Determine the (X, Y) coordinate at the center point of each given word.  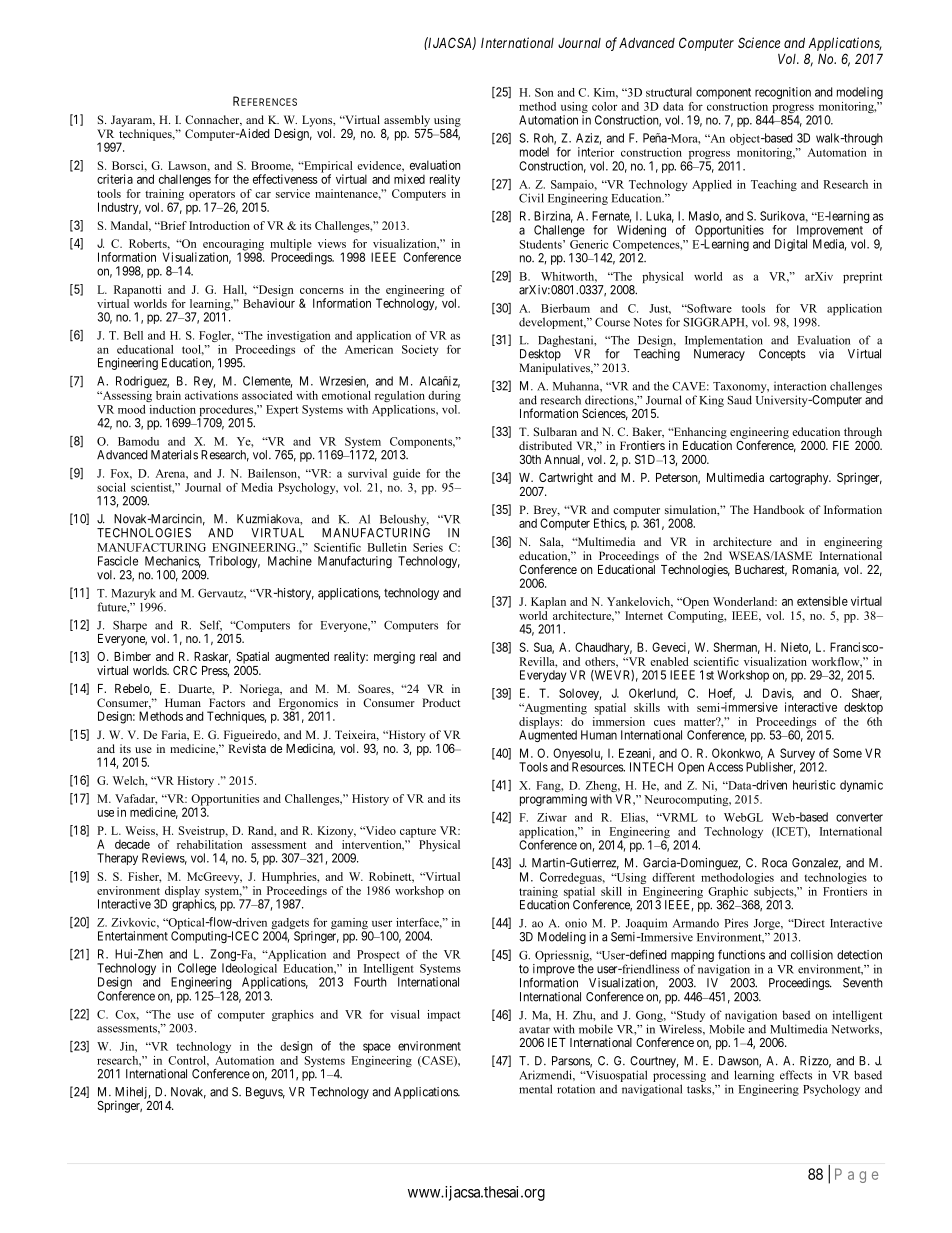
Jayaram (133, 121)
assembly (407, 121)
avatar (534, 1030)
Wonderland (745, 601)
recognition (783, 93)
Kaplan (548, 603)
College (196, 970)
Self (211, 625)
